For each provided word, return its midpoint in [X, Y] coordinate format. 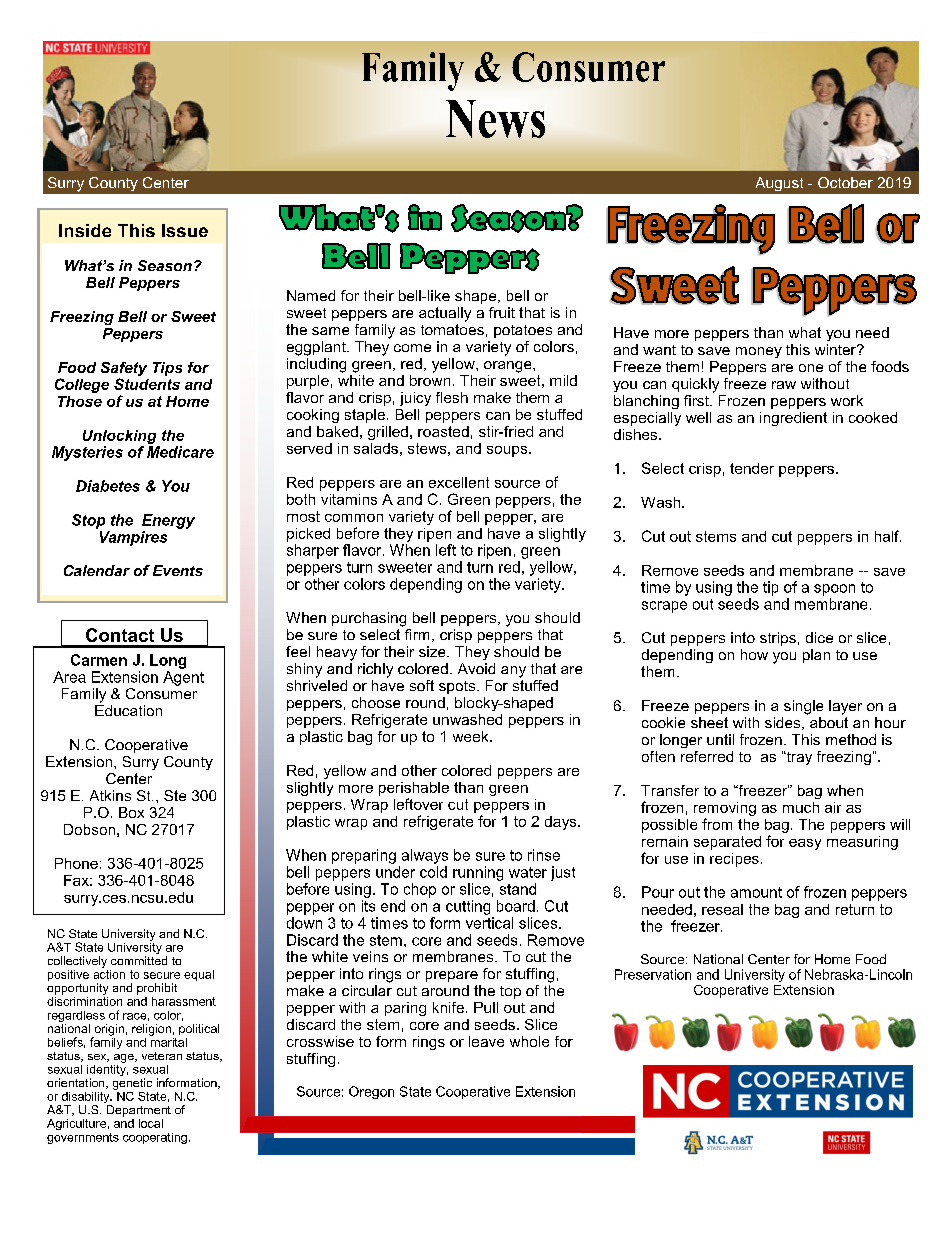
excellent [459, 482]
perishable [414, 789]
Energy [168, 521]
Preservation [653, 974]
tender [752, 468]
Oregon [371, 1092]
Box [131, 812]
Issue [185, 230]
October [845, 182]
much [801, 807]
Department [139, 1111]
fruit [502, 312]
